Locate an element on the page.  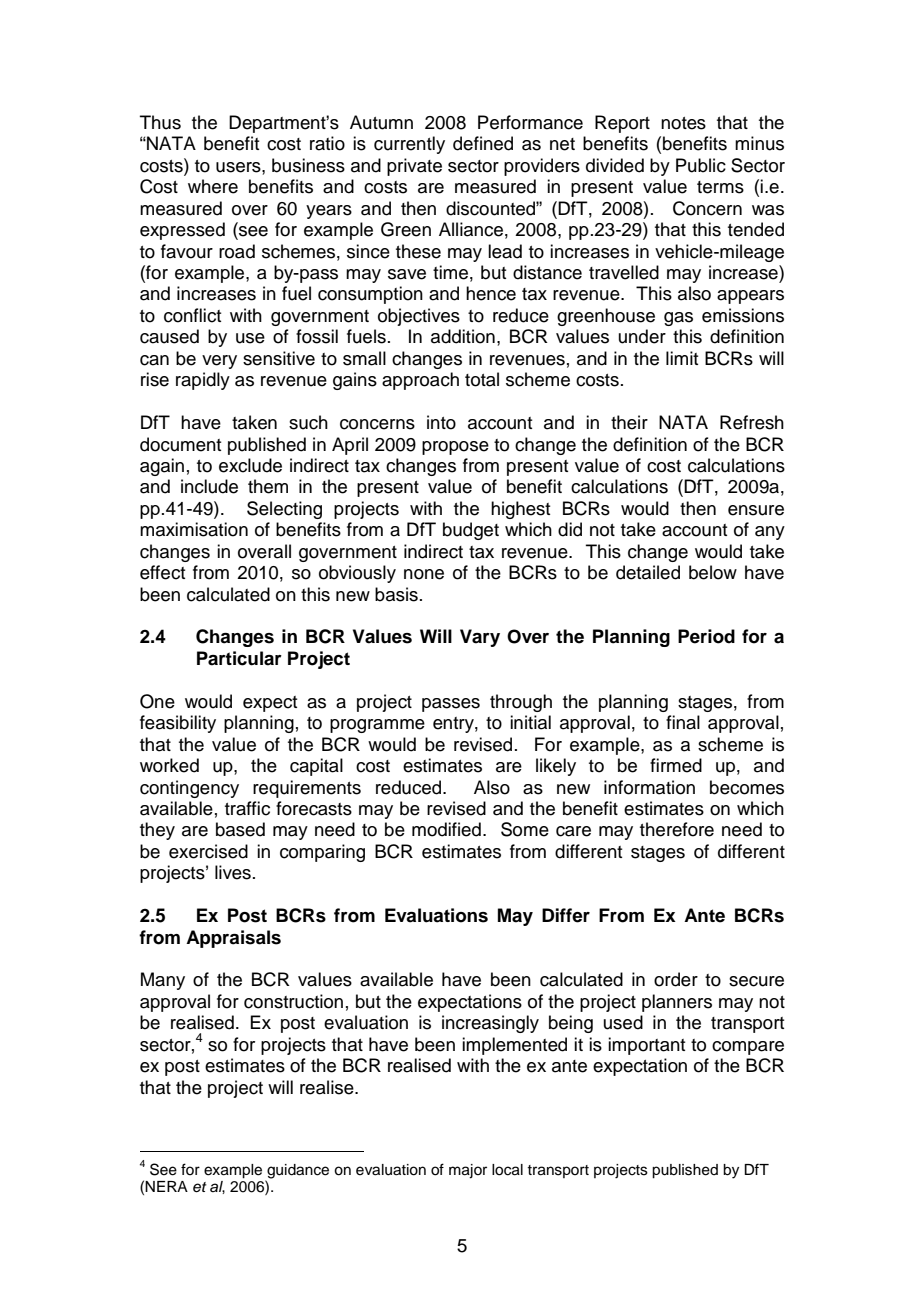
where is located at coordinates (213, 186).
